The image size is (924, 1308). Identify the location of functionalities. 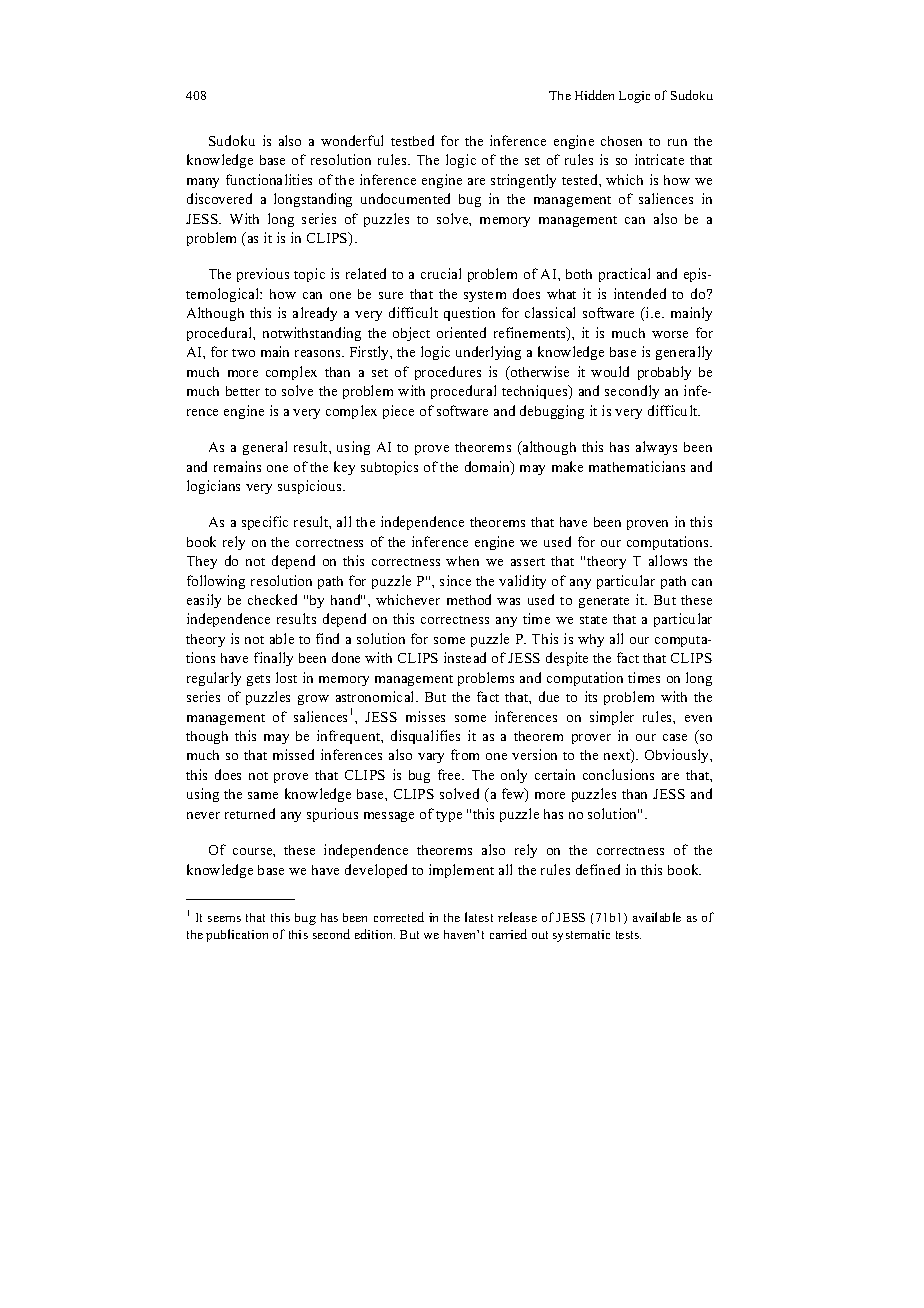
(269, 179).
